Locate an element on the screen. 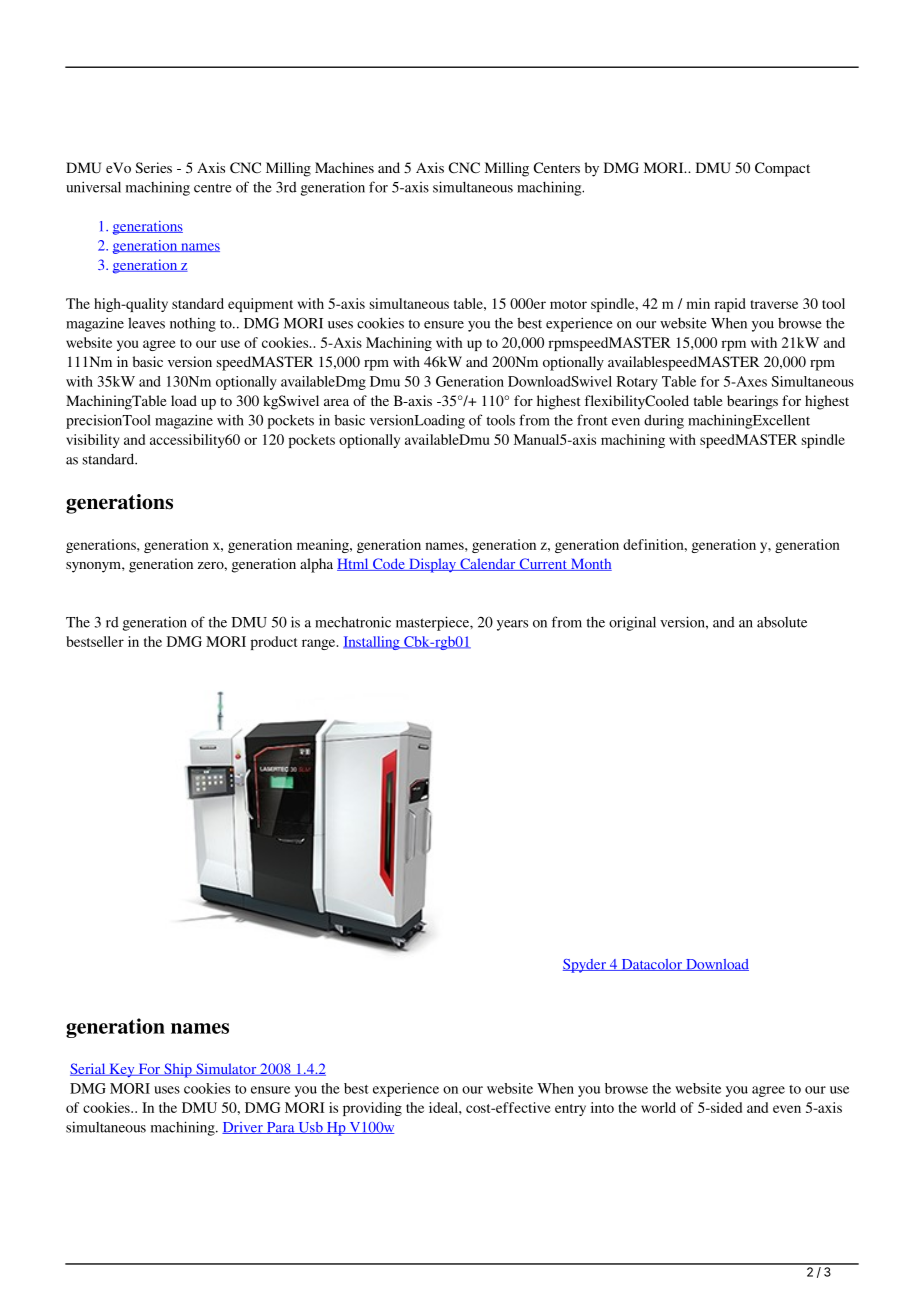 The width and height of the screenshot is (924, 1308). Spyder is located at coordinates (585, 966).
